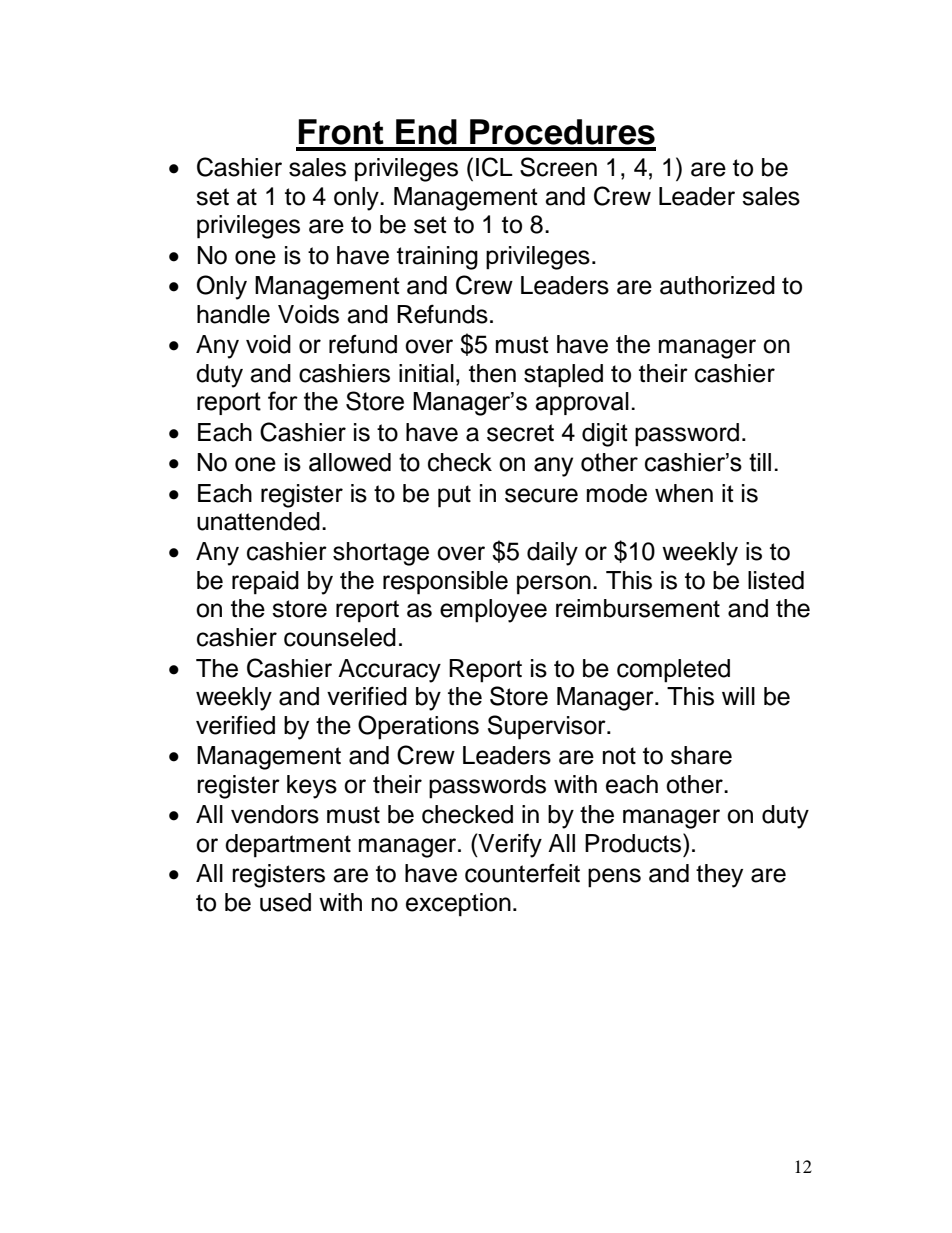 This screenshot has width=952, height=1233. What do you see at coordinates (341, 132) in the screenshot?
I see `Front` at bounding box center [341, 132].
